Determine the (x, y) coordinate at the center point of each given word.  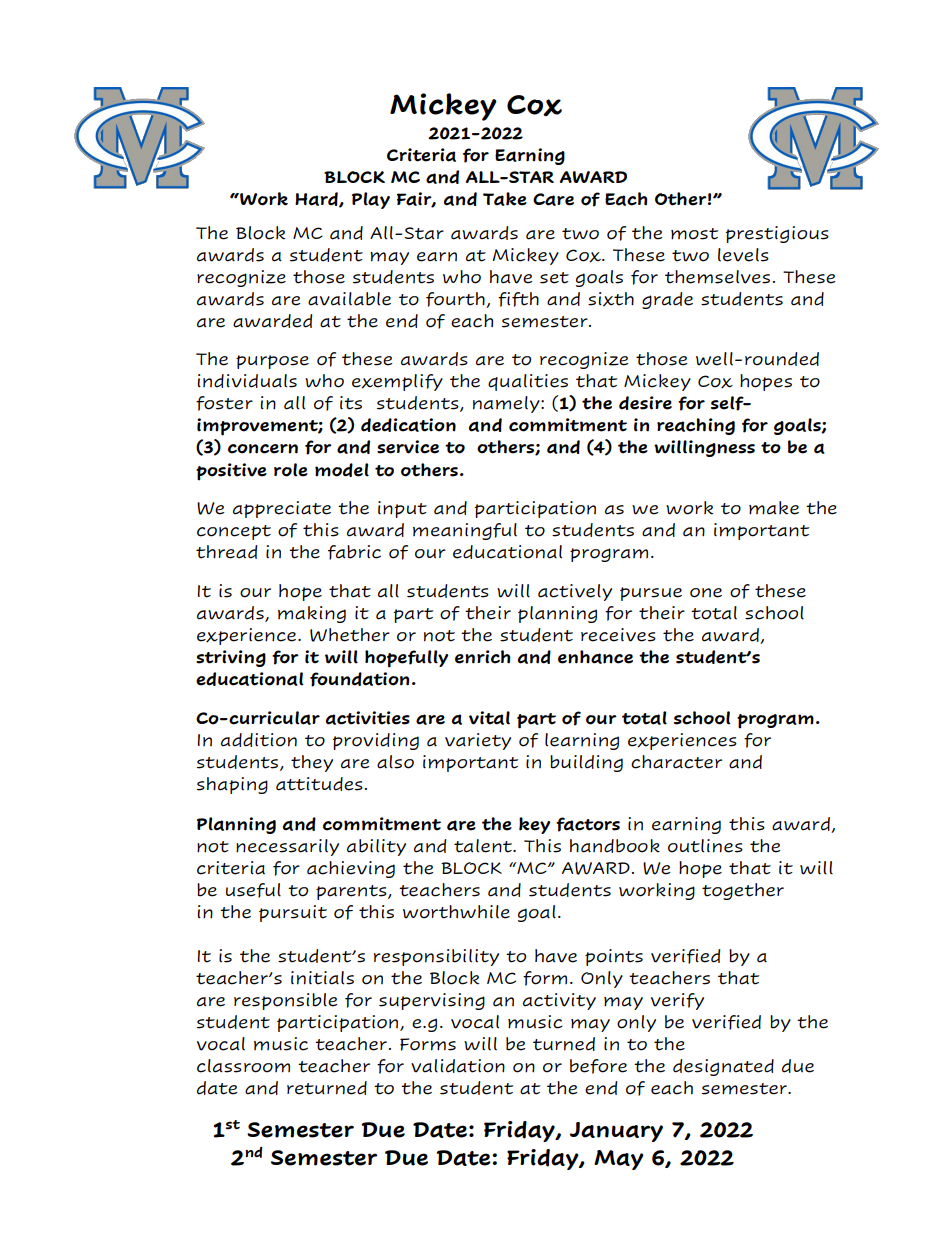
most (694, 234)
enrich (482, 657)
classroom (243, 1066)
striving (231, 658)
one (706, 593)
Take (505, 199)
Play (371, 200)
